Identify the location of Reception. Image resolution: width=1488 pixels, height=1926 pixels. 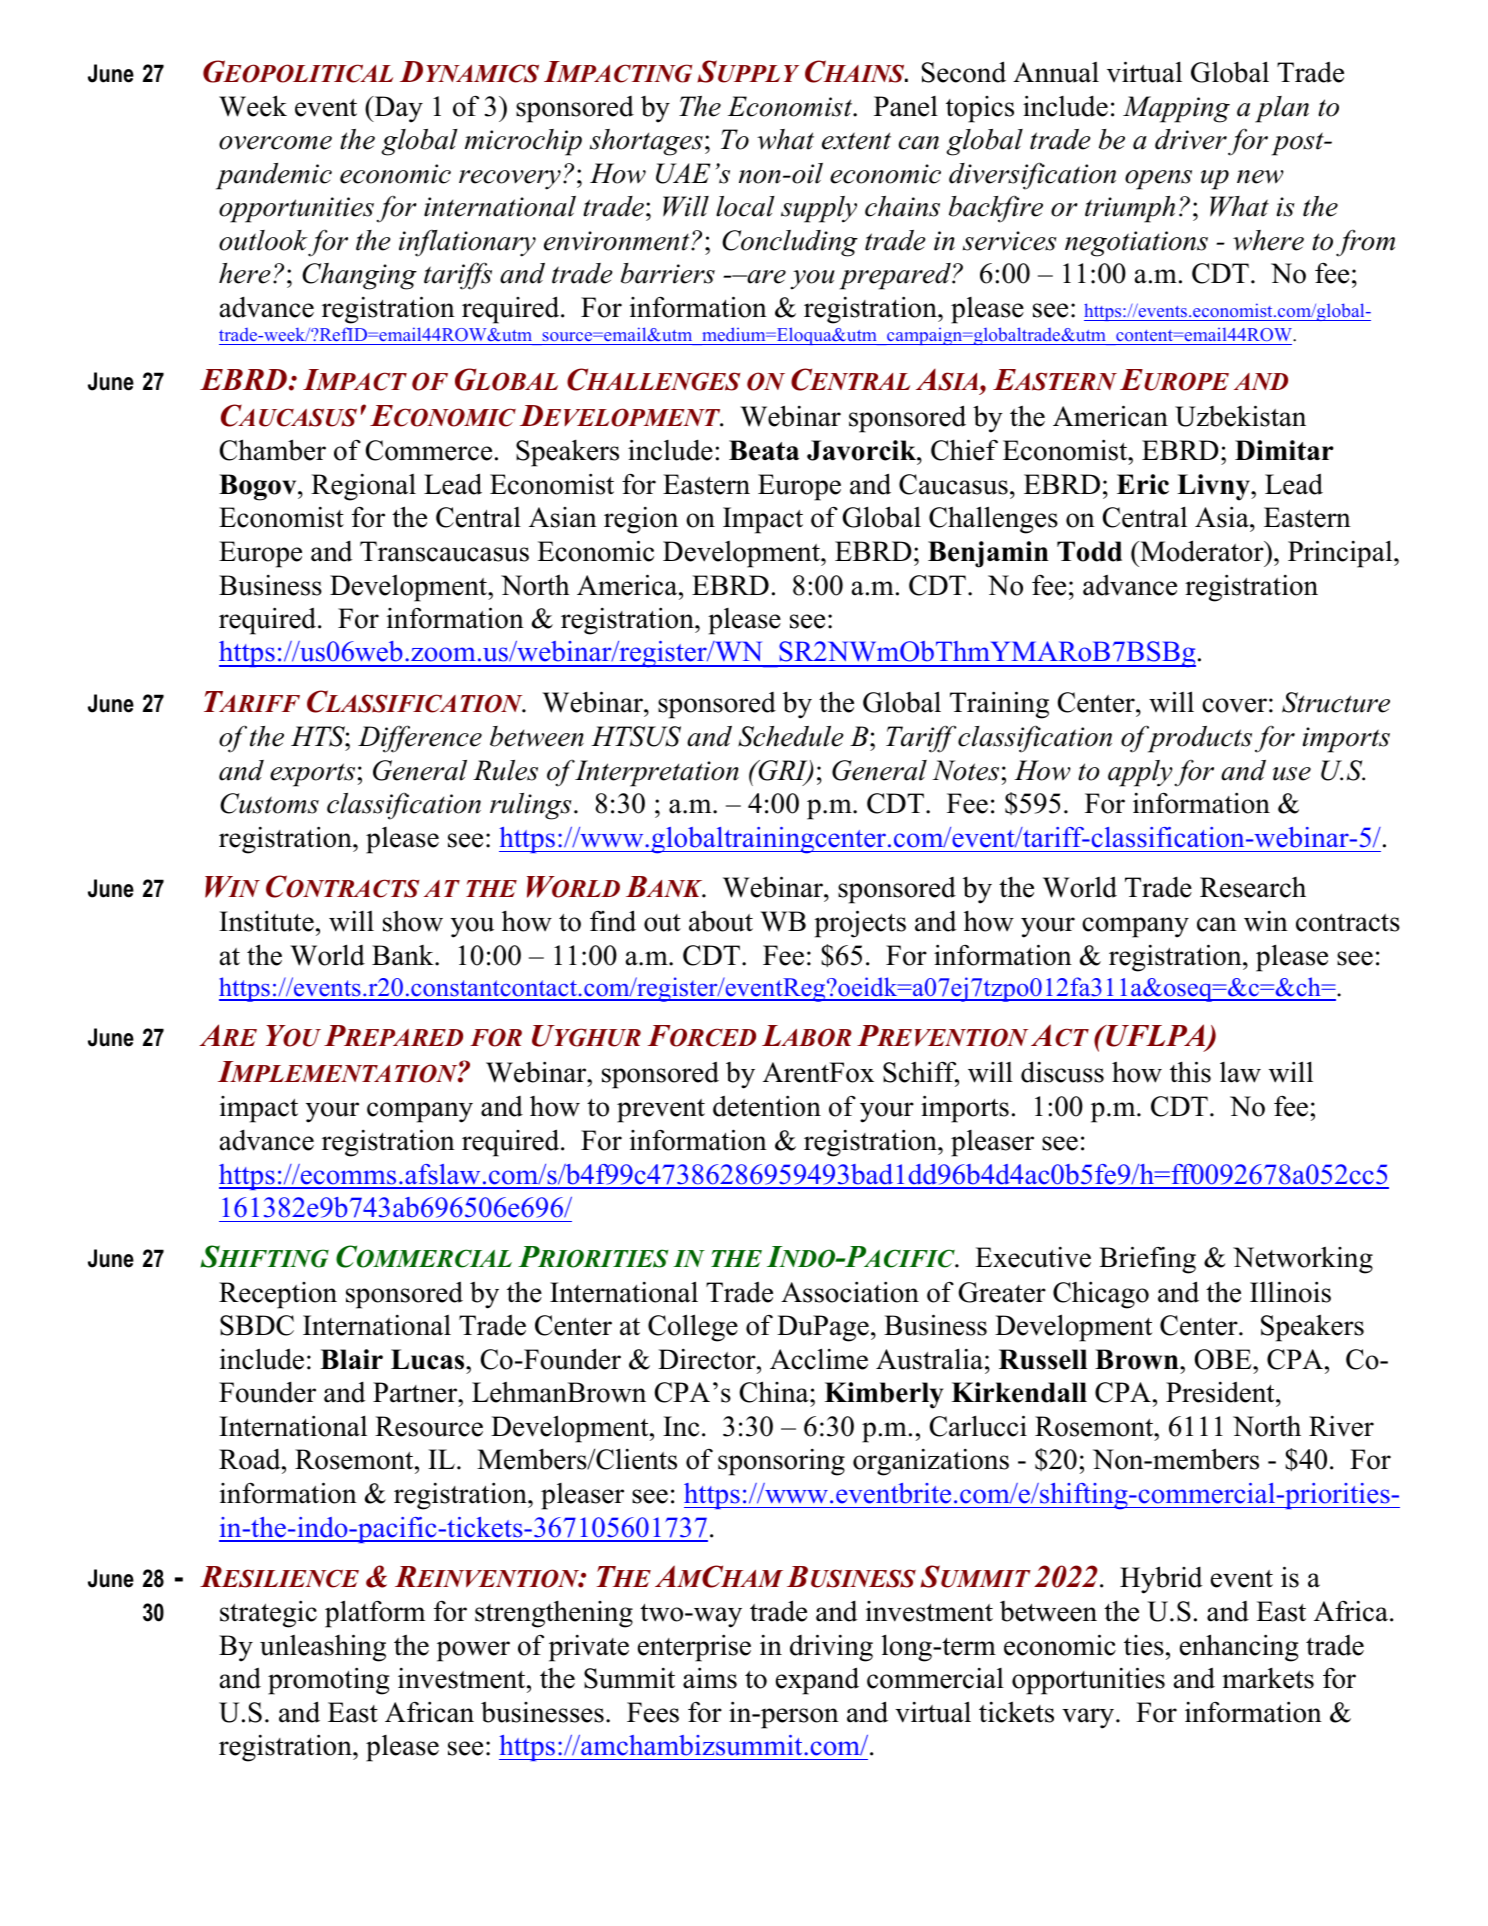
(278, 1295).
